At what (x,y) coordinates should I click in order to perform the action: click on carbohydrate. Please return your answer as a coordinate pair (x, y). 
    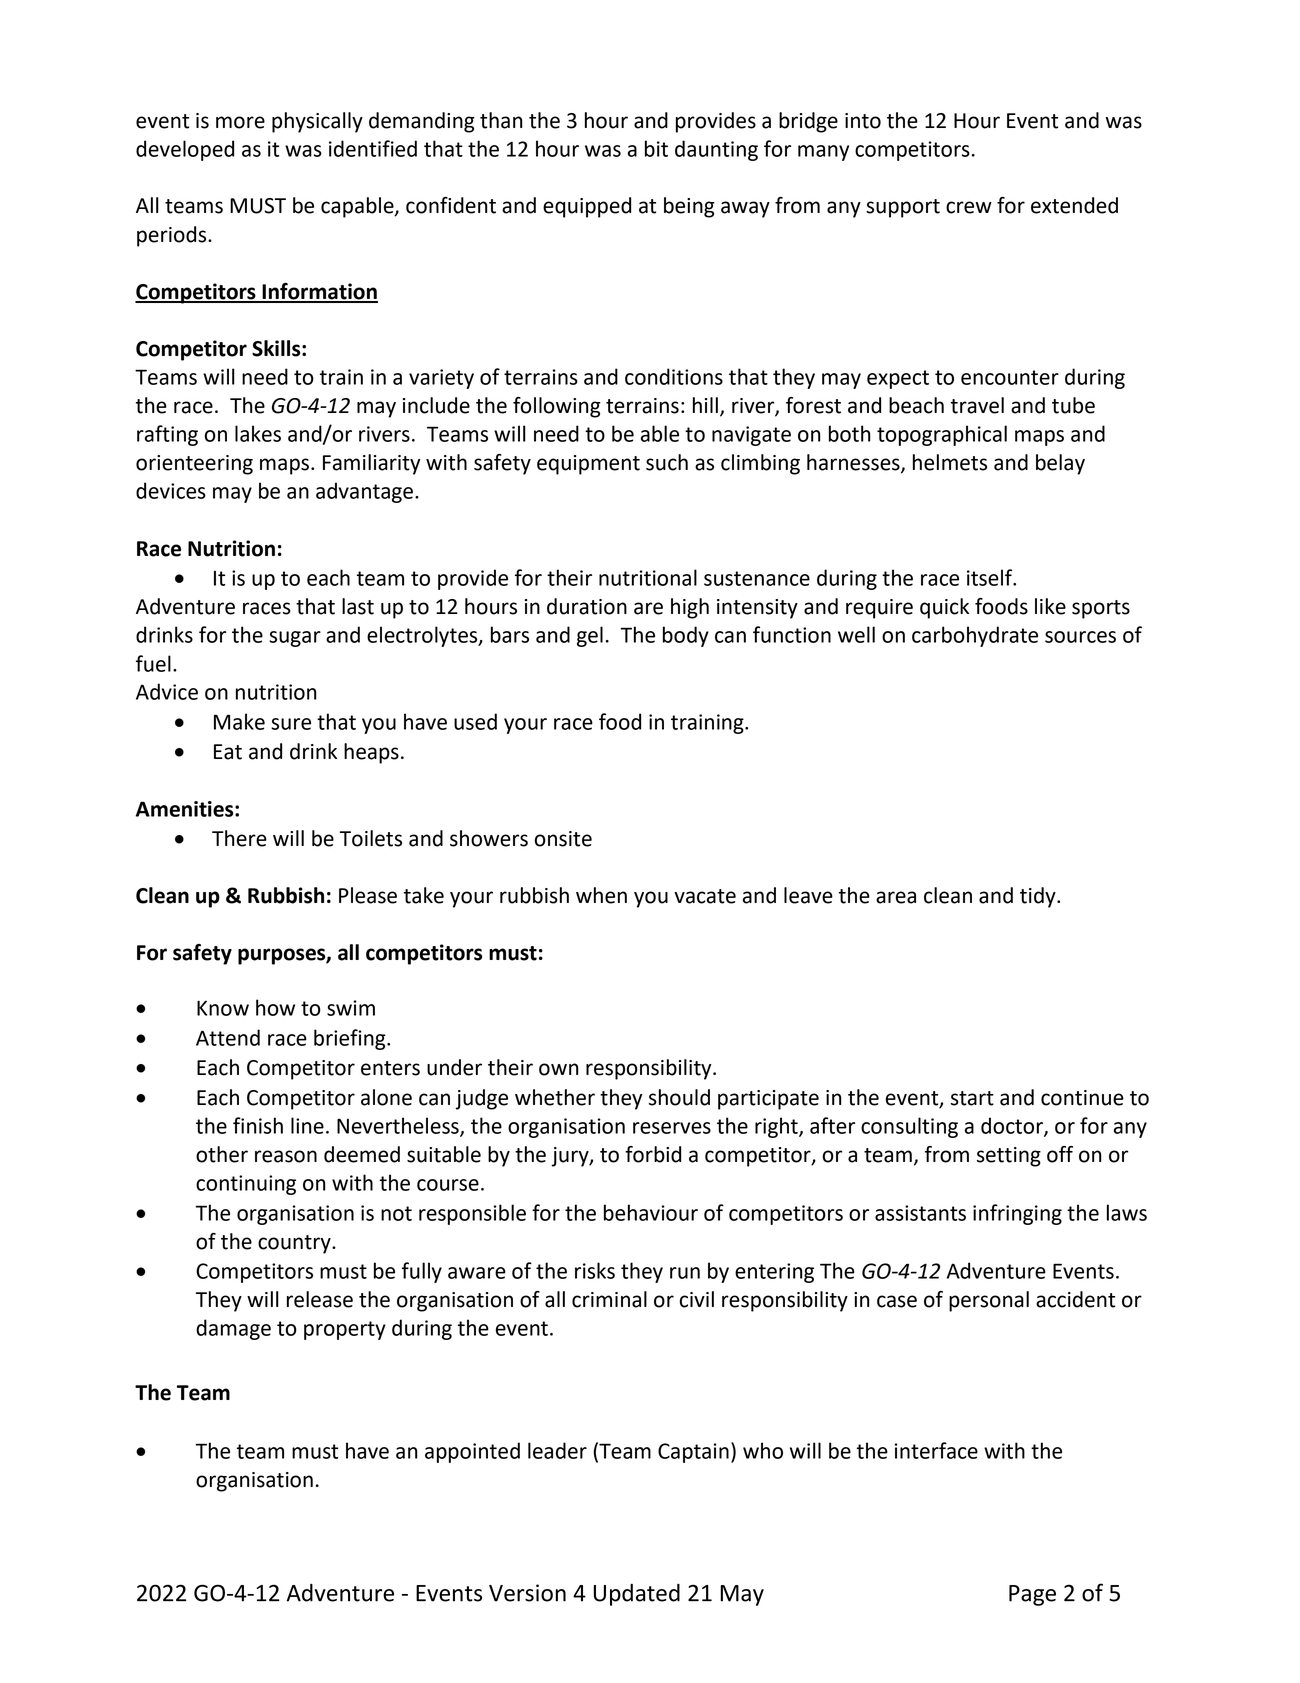
    Looking at the image, I should click on (975, 636).
